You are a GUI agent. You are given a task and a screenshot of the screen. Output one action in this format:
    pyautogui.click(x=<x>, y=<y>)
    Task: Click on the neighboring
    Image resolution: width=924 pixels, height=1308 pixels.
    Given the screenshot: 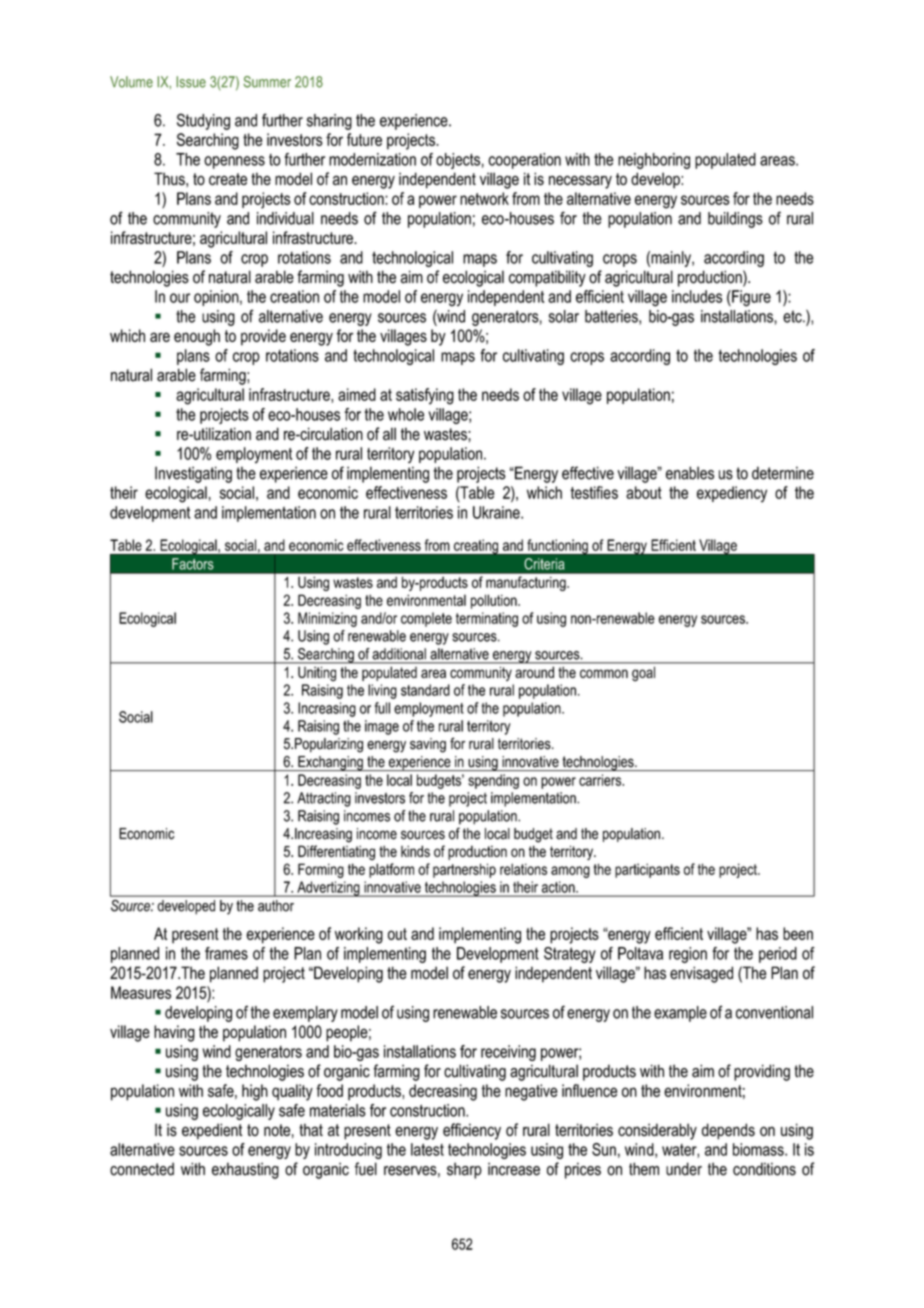 What is the action you would take?
    pyautogui.click(x=654, y=161)
